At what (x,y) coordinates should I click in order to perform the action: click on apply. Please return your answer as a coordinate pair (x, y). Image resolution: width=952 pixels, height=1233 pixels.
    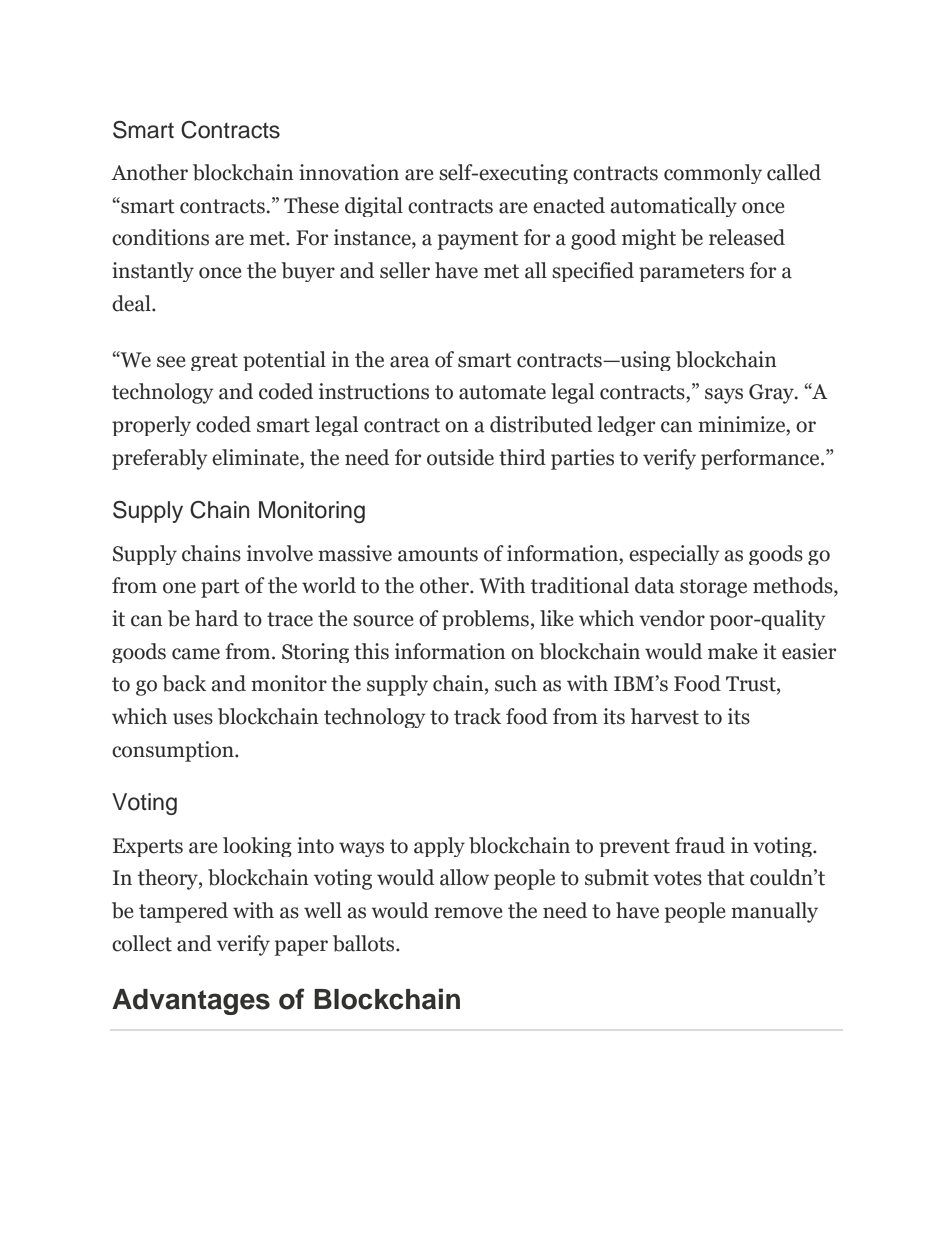
    Looking at the image, I should click on (439, 847).
